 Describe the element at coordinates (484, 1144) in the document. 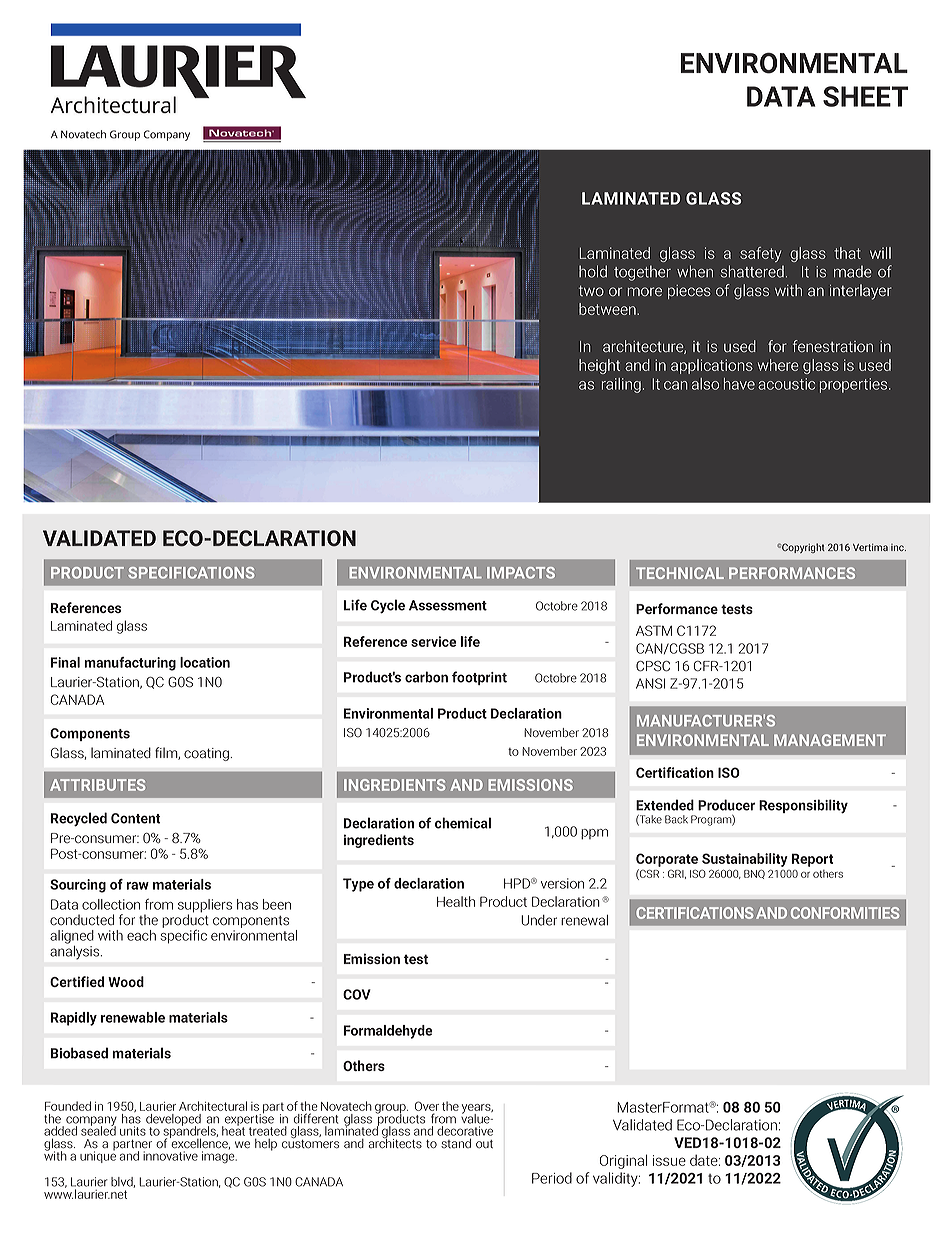

I see `out` at that location.
